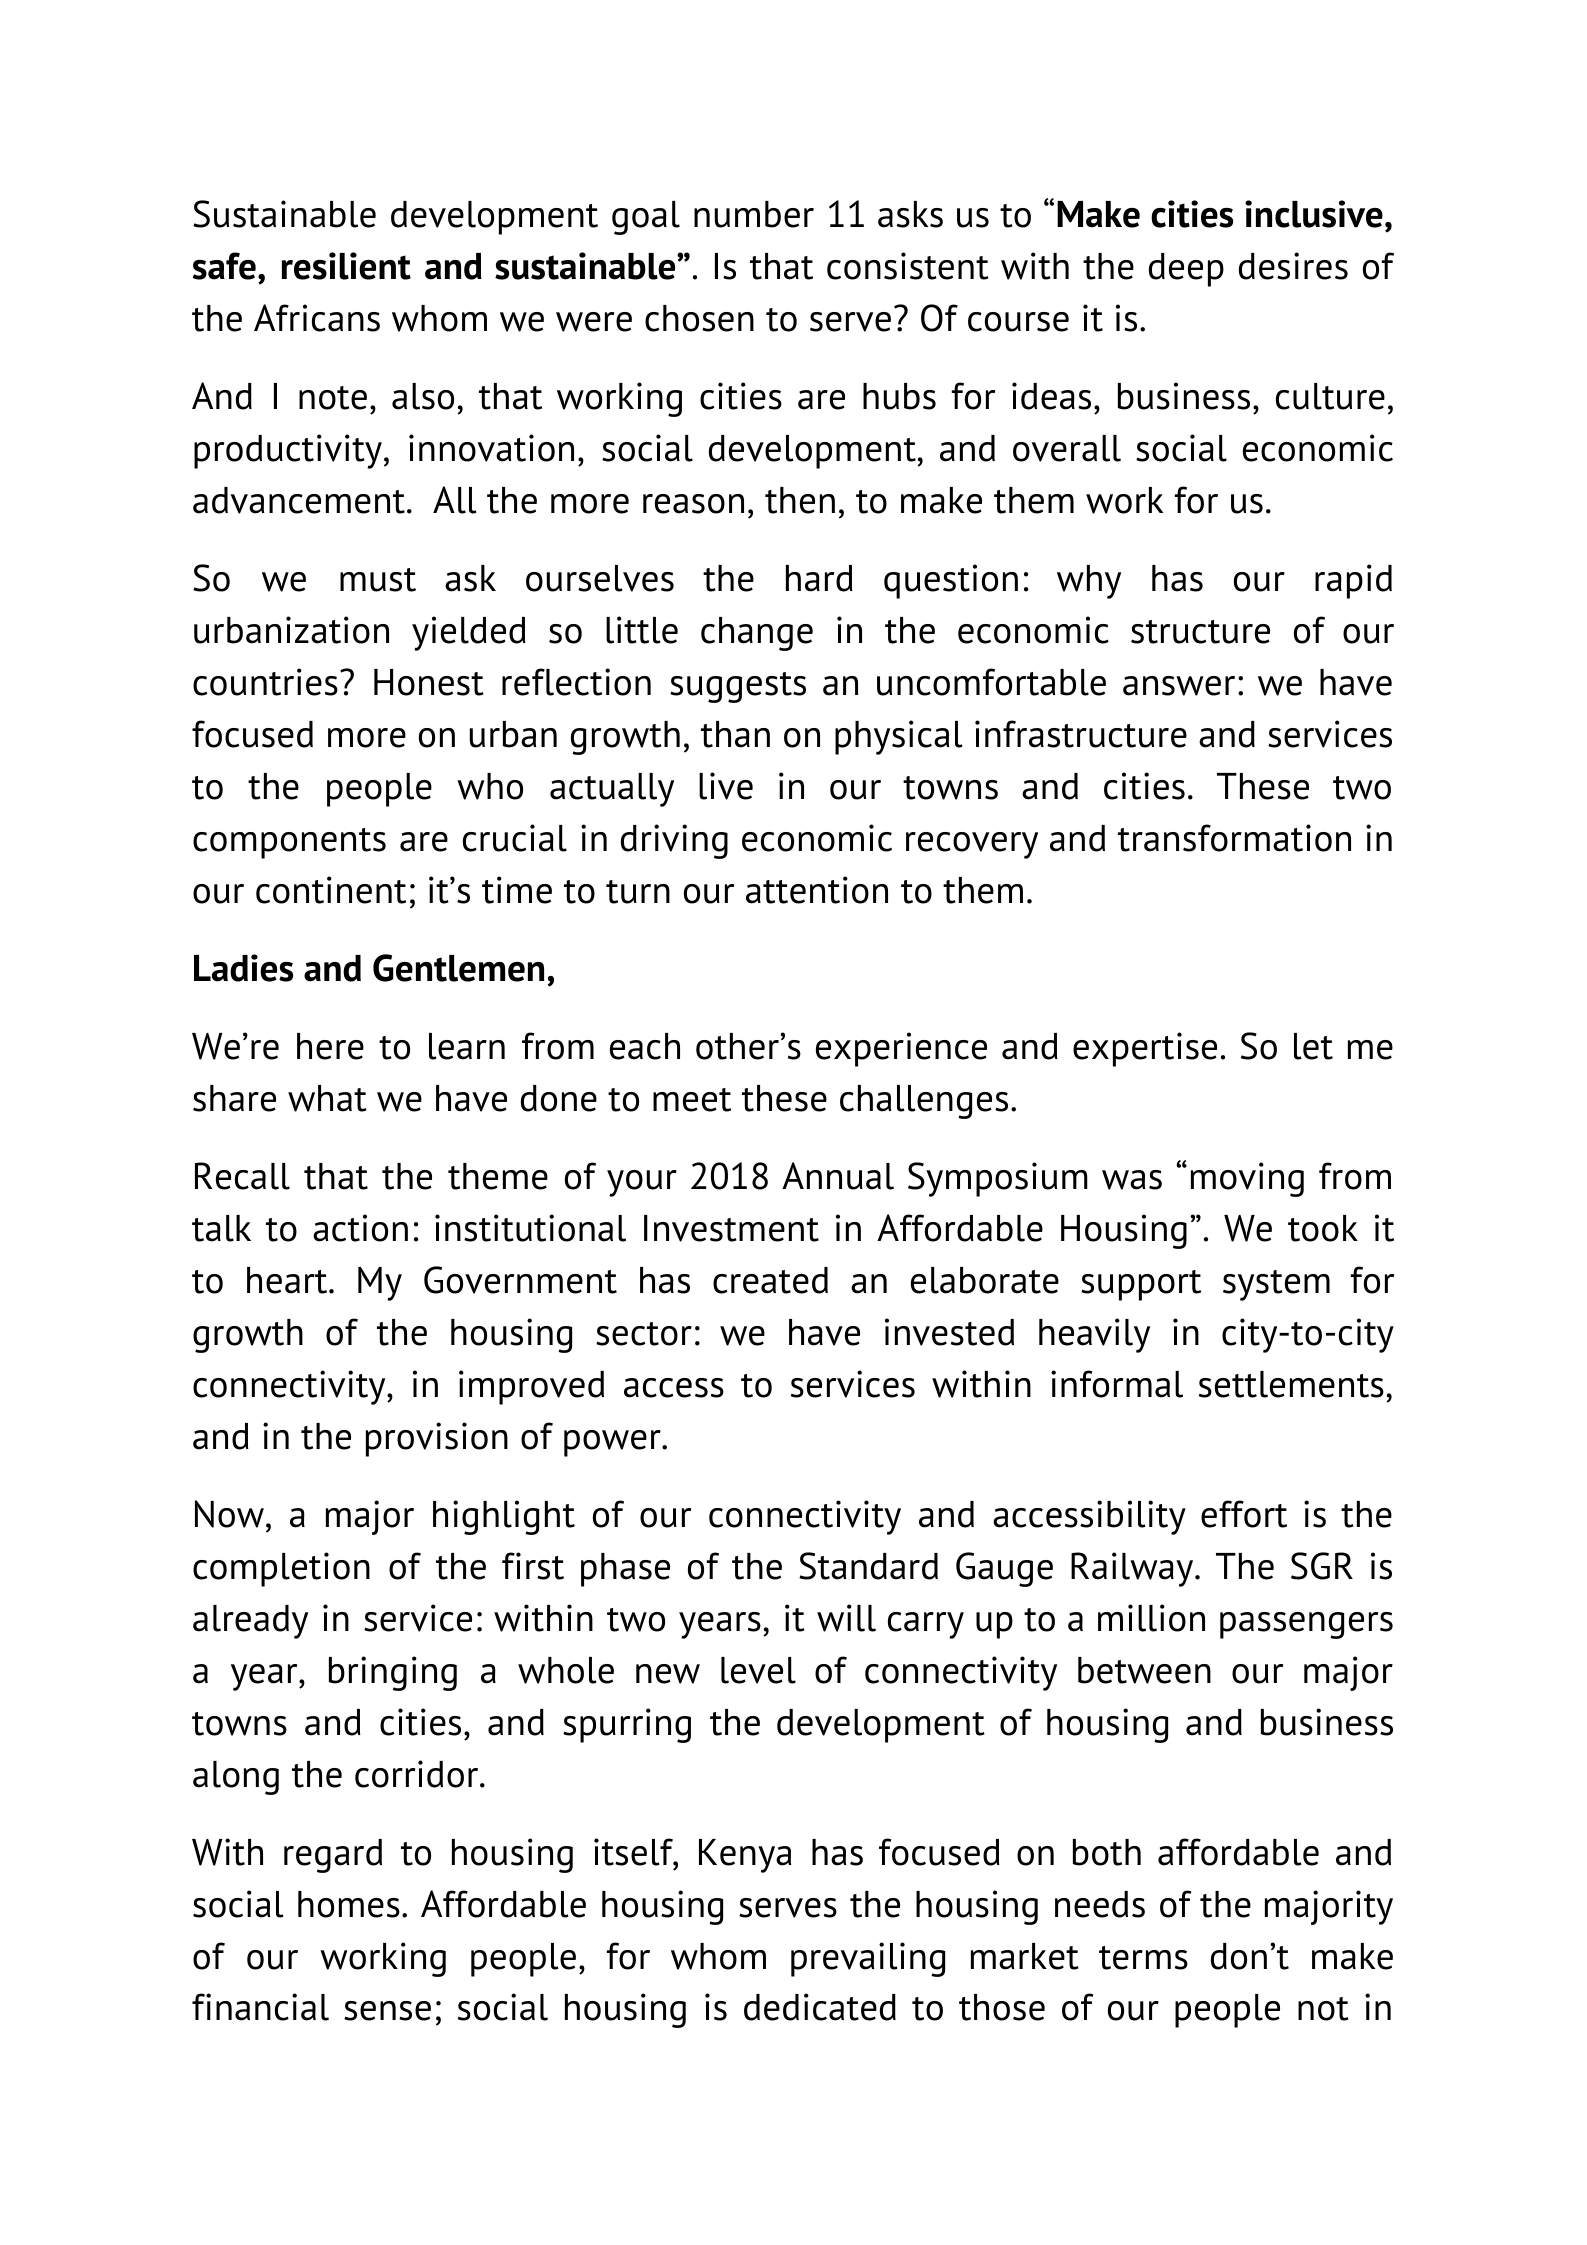  Describe the element at coordinates (1234, 838) in the document. I see `transformation` at that location.
